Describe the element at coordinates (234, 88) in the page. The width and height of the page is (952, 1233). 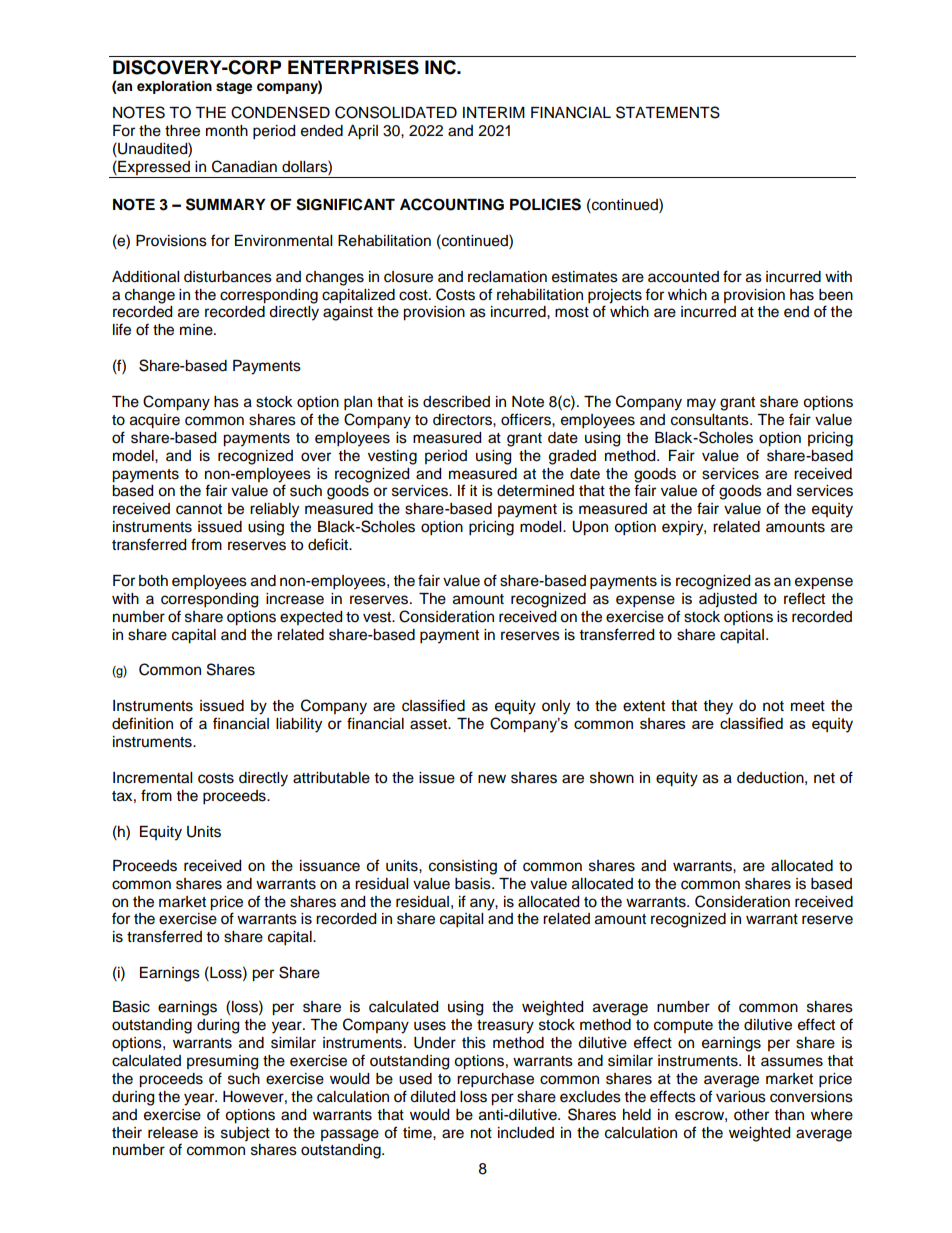
I see `stage` at that location.
